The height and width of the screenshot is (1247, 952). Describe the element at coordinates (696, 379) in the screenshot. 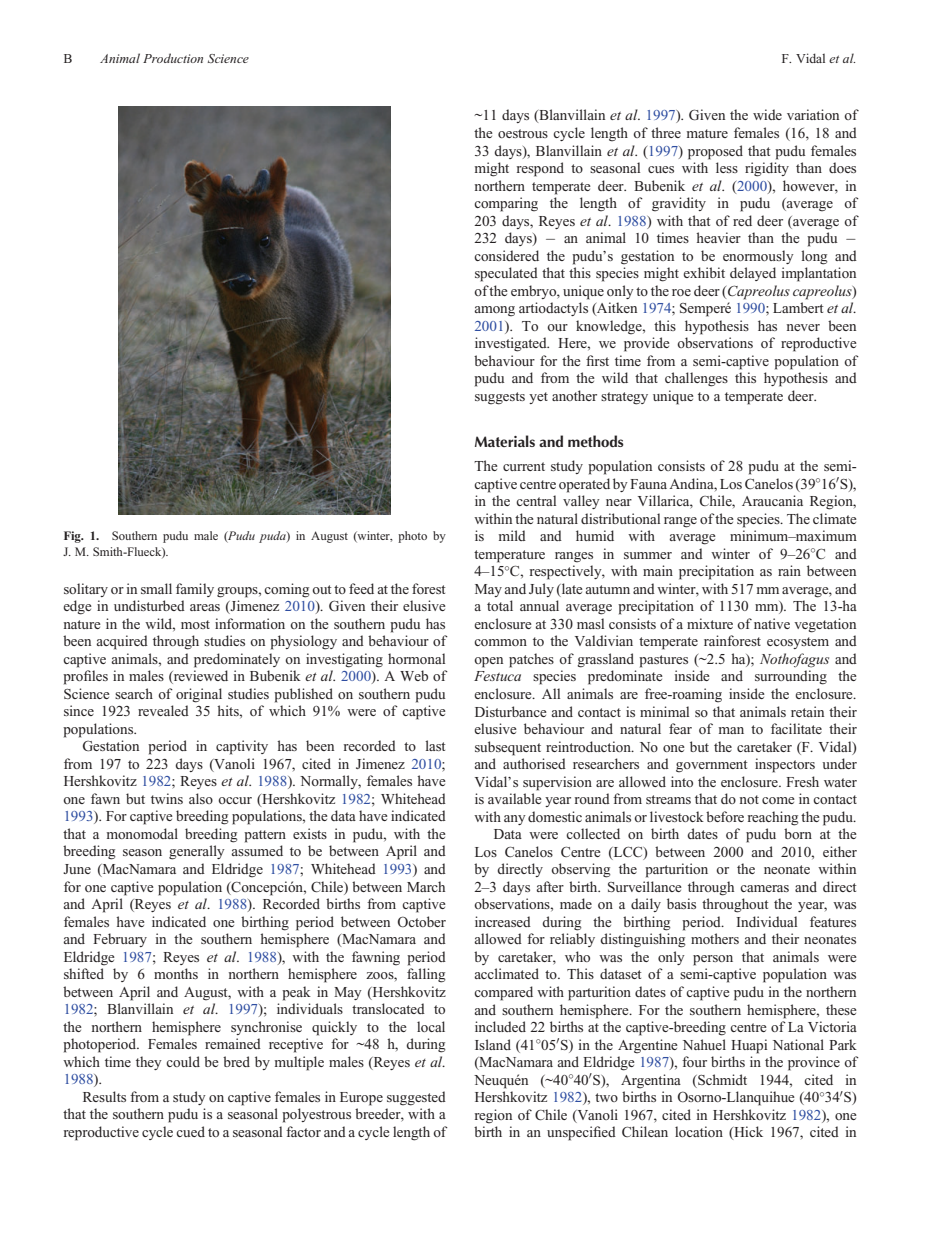

I see `challenges` at that location.
